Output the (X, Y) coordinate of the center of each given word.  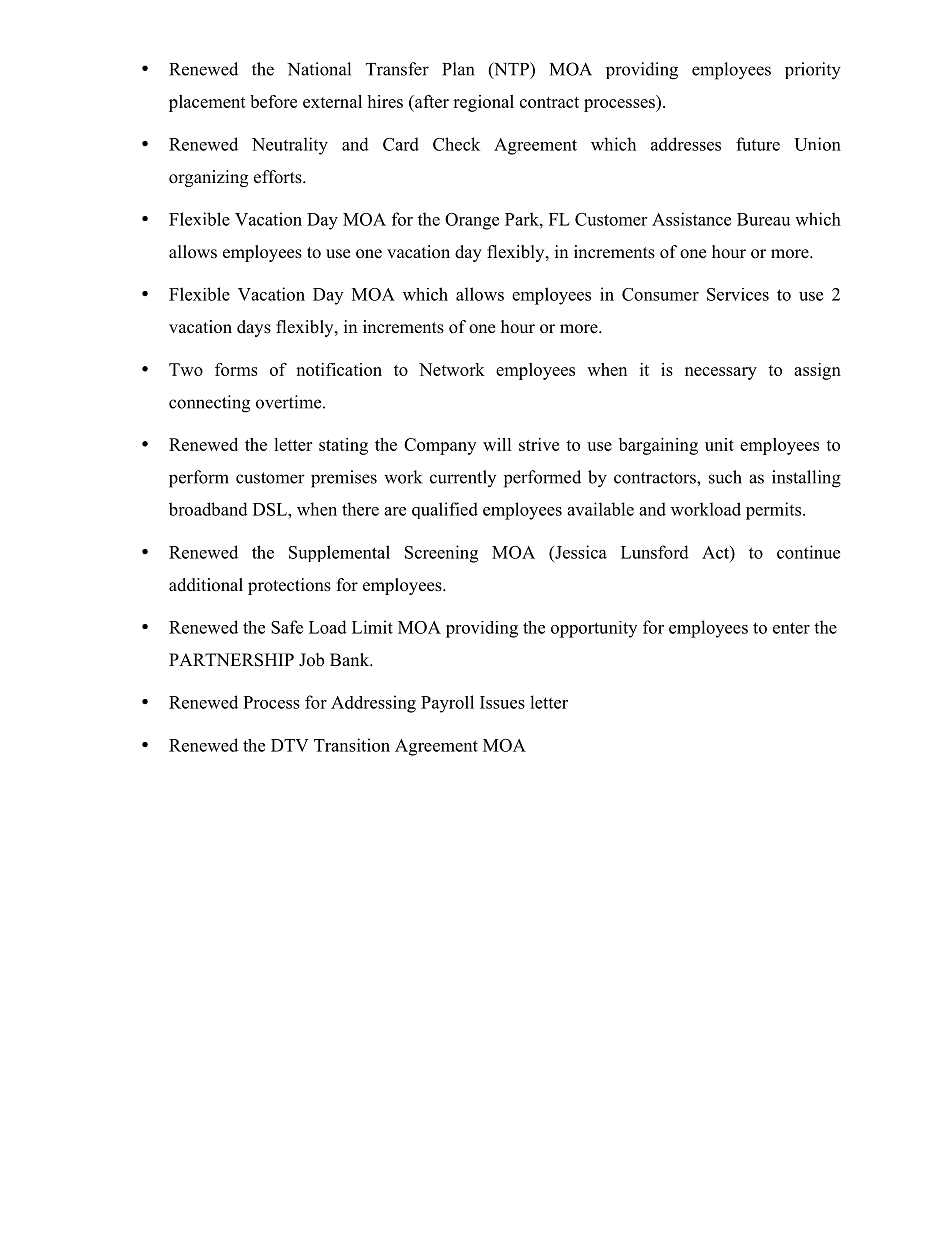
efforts (279, 177)
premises (344, 479)
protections (289, 586)
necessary (721, 373)
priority (813, 71)
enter (791, 628)
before (273, 101)
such (725, 477)
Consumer (660, 294)
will (497, 444)
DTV (290, 745)
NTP (511, 70)
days (254, 328)
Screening (441, 554)
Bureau (764, 219)
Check (456, 144)
